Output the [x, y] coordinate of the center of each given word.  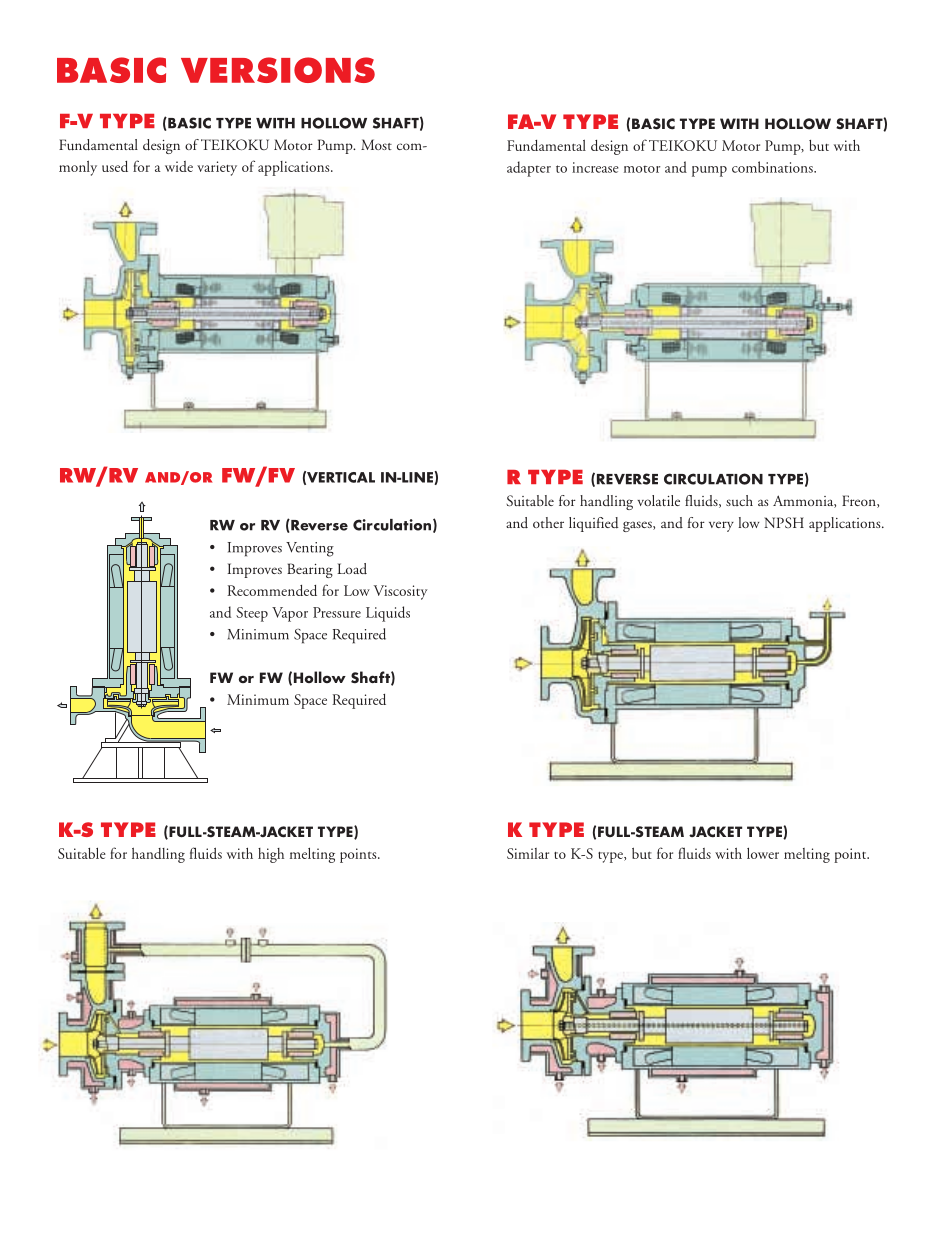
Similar [528, 853]
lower [763, 853]
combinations [773, 167]
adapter [529, 169]
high [271, 855]
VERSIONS [278, 70]
